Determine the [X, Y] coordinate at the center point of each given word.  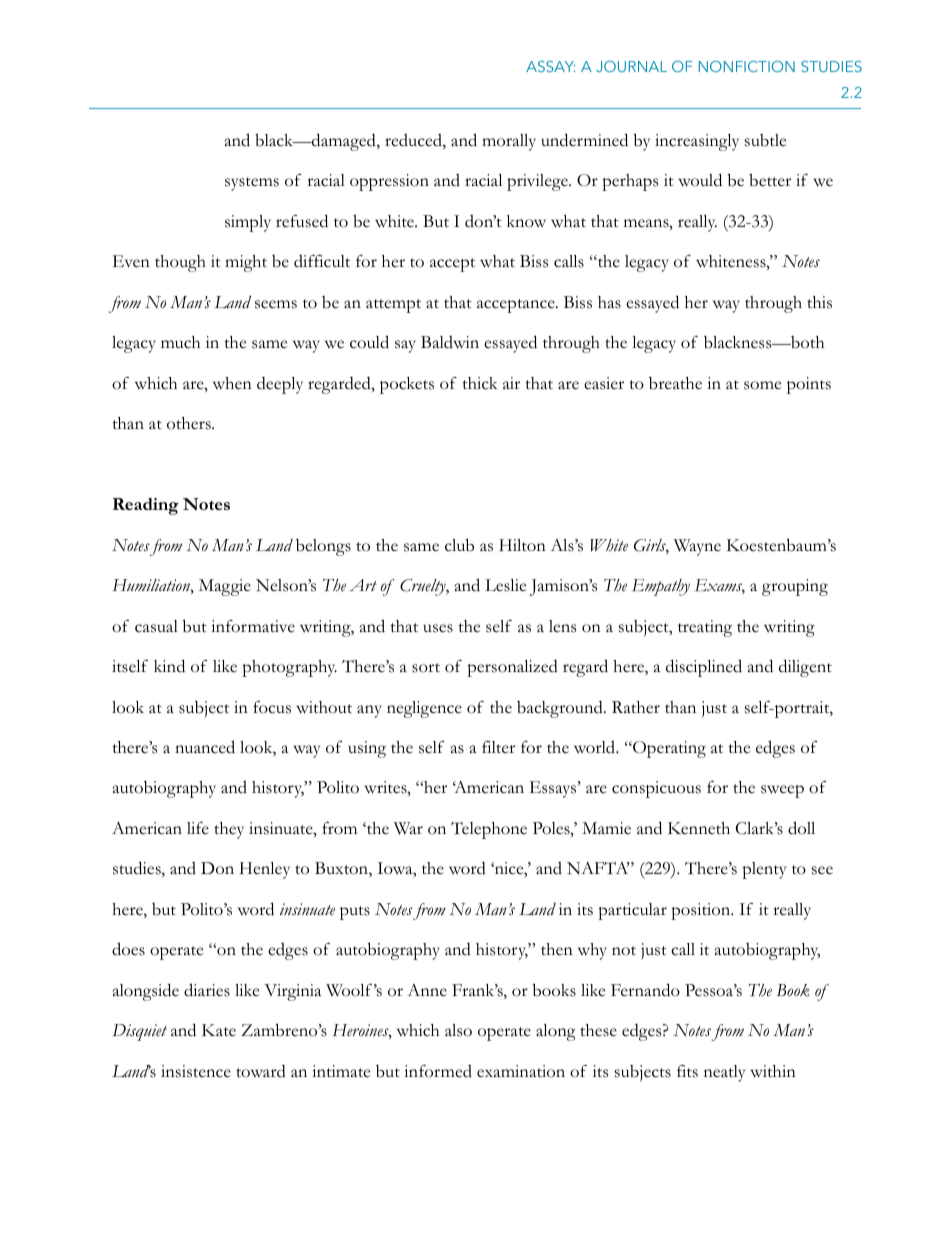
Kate [219, 1030]
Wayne [697, 547]
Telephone [489, 830]
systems [252, 184]
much [180, 342]
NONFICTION [747, 66]
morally [509, 142]
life [198, 828]
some [762, 385]
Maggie [225, 587]
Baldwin [450, 342]
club [459, 545]
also [458, 1030]
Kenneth [699, 828]
